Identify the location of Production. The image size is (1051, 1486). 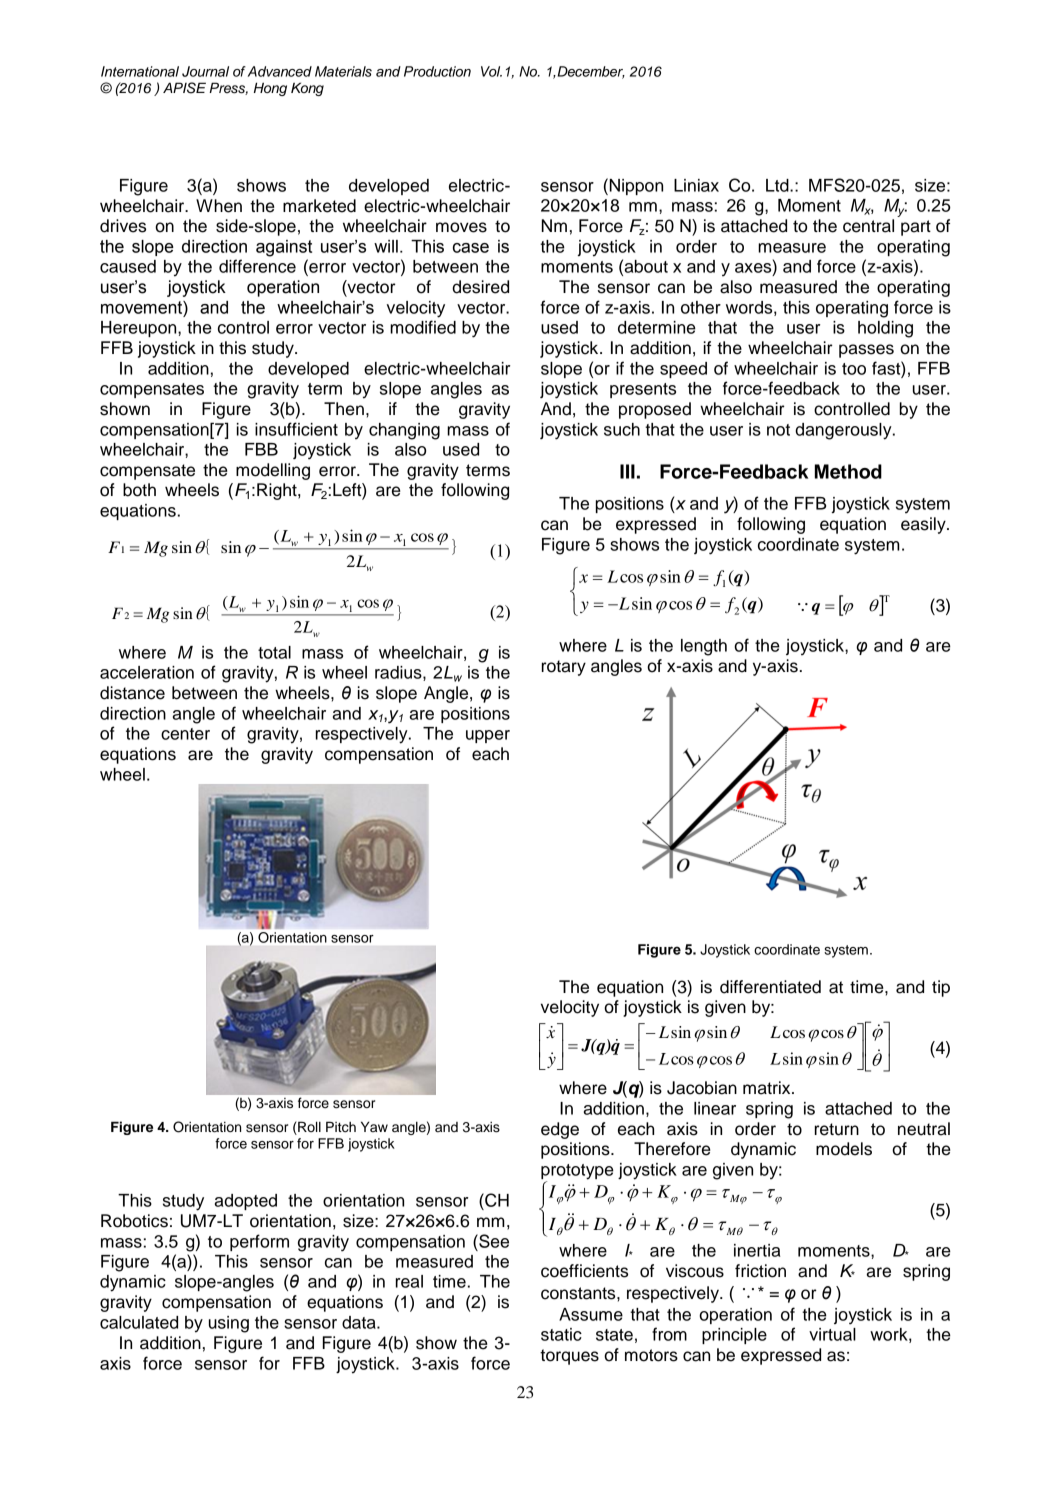
(437, 71).
